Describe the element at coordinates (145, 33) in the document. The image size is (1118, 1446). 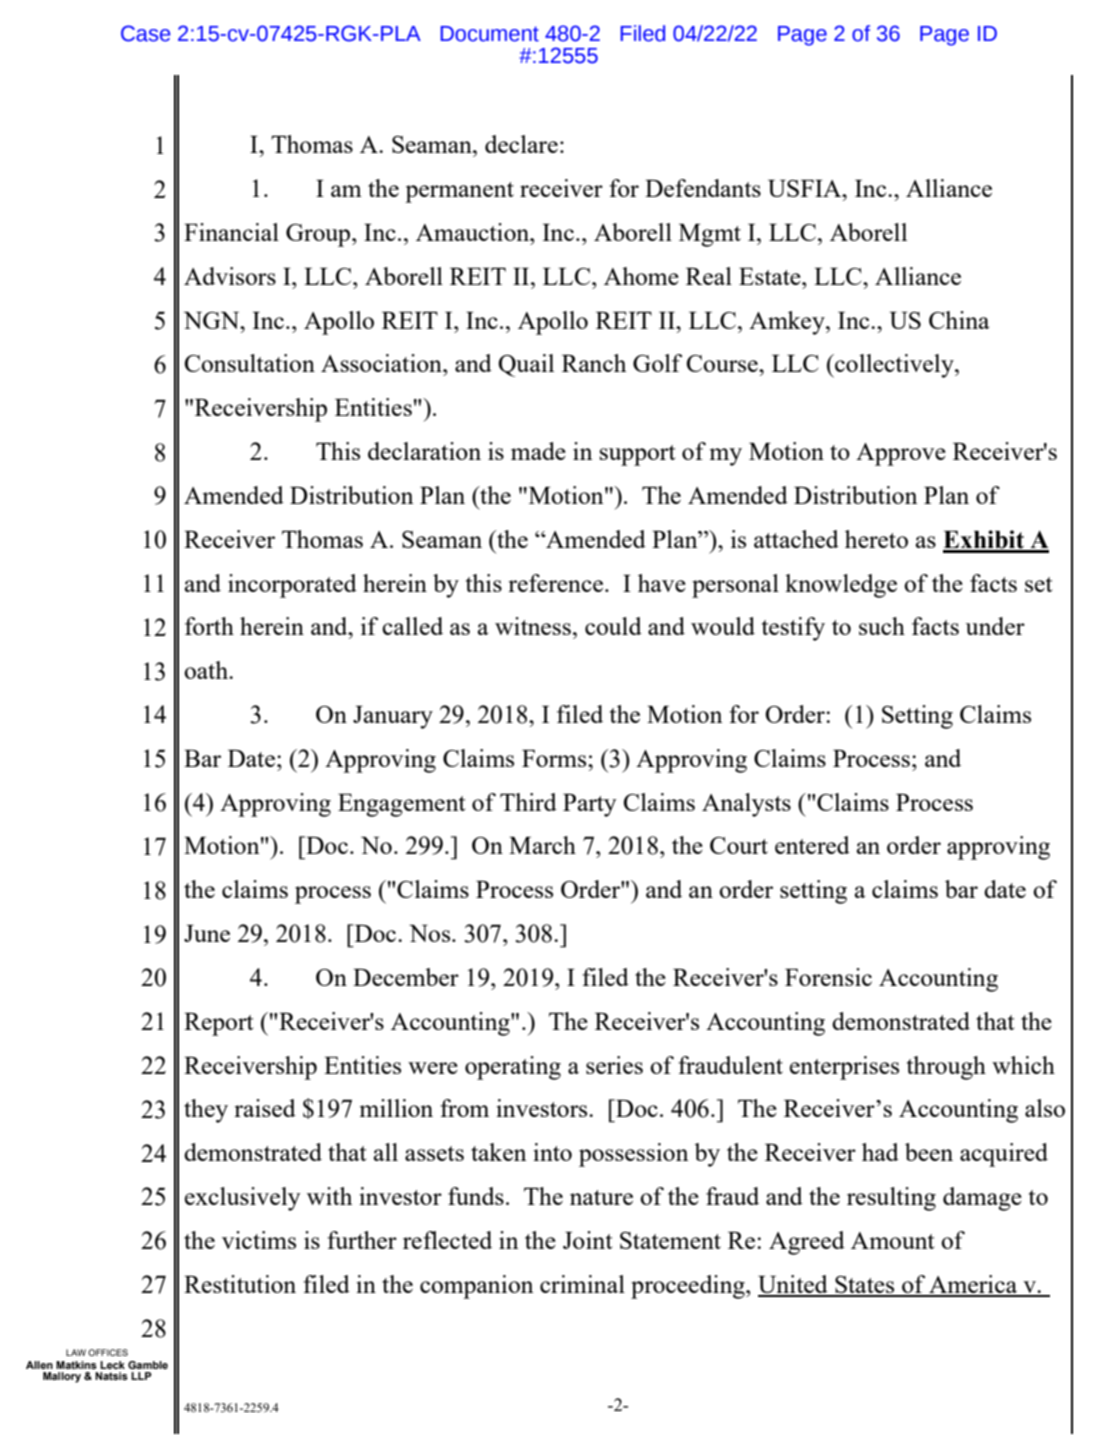
I see `Case` at that location.
